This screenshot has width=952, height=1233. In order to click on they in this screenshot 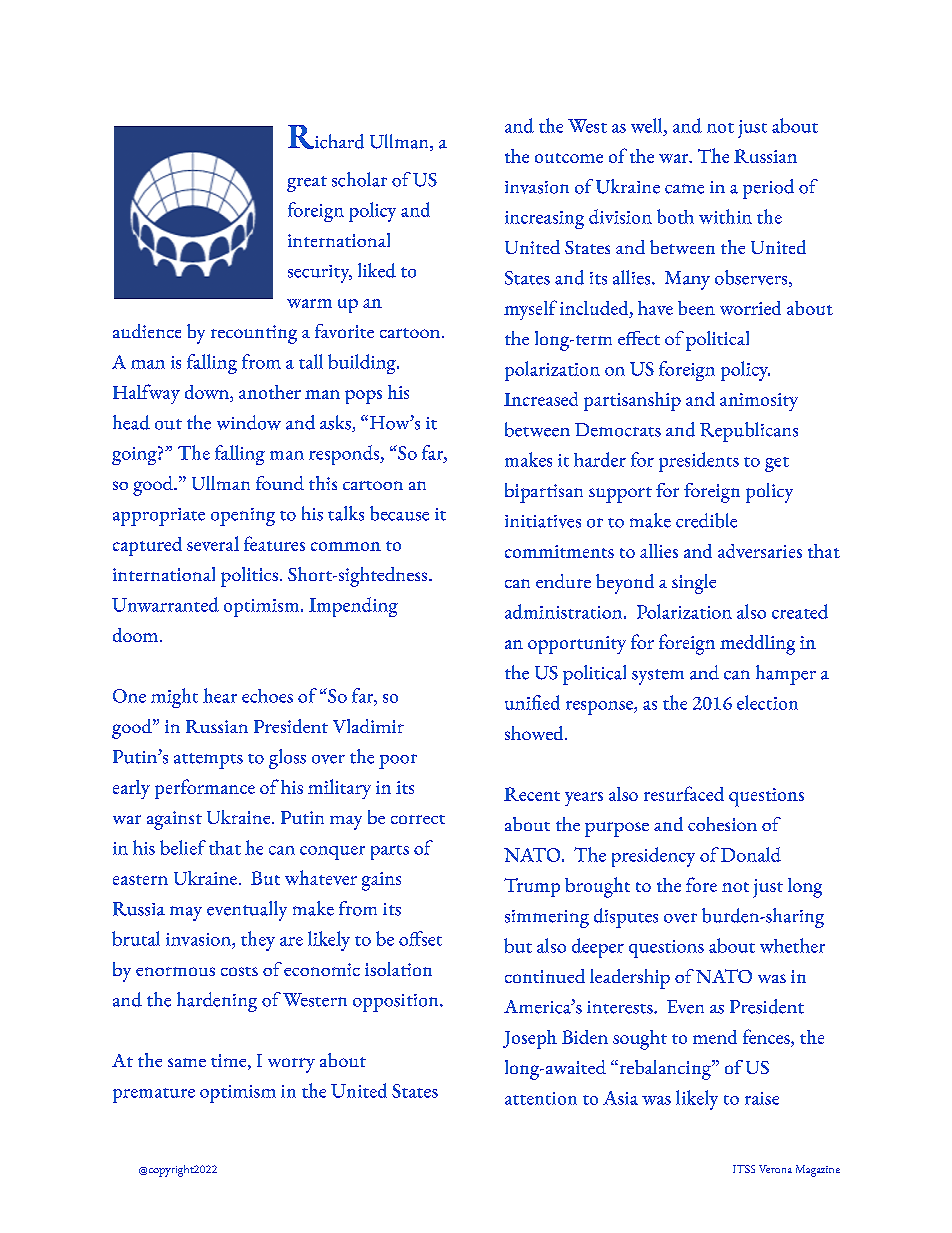, I will do `click(258, 941)`.
